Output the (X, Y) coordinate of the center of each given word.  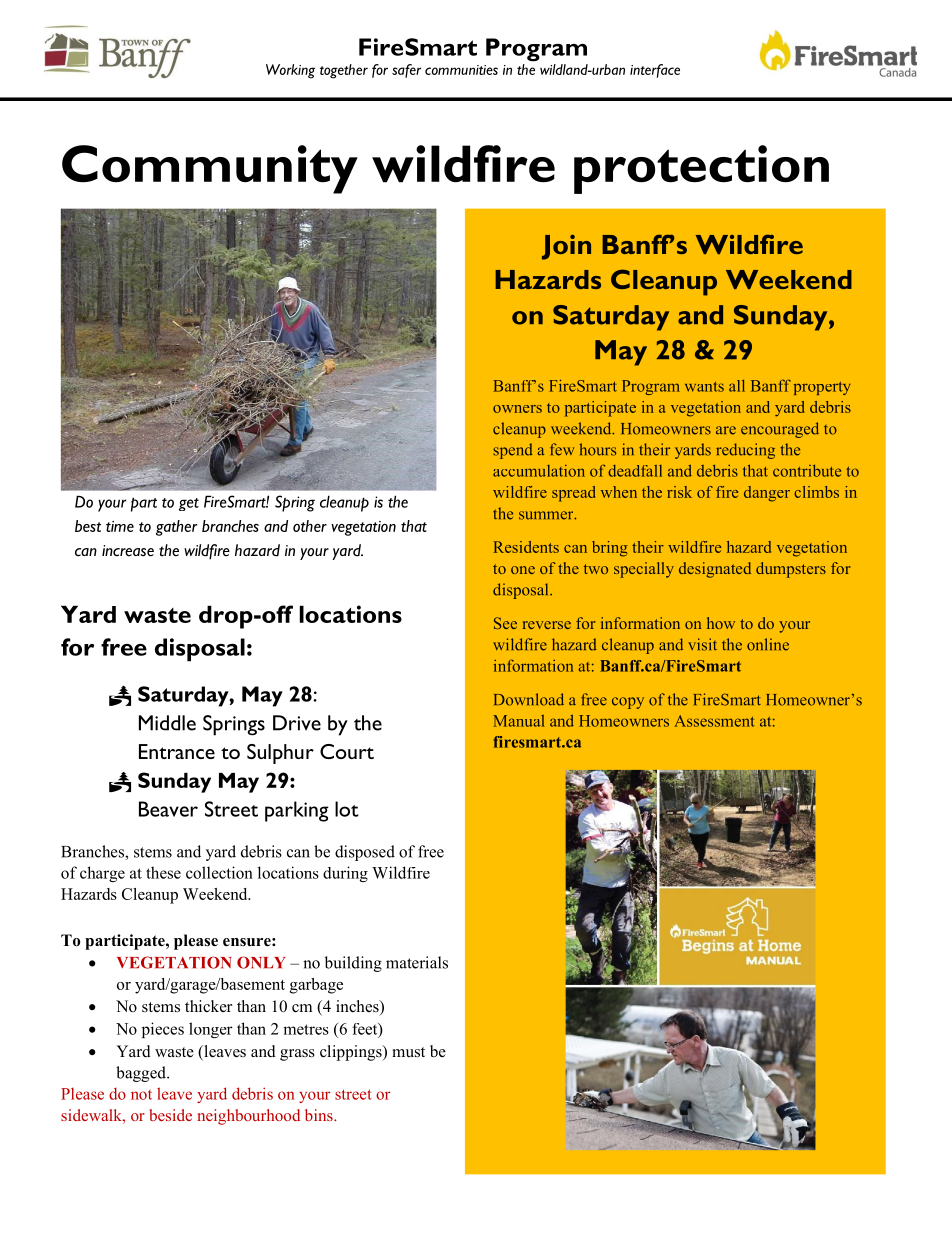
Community (210, 169)
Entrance (177, 751)
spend (513, 451)
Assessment (714, 721)
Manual (519, 721)
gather (176, 528)
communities (461, 70)
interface (655, 71)
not (141, 1095)
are (726, 430)
